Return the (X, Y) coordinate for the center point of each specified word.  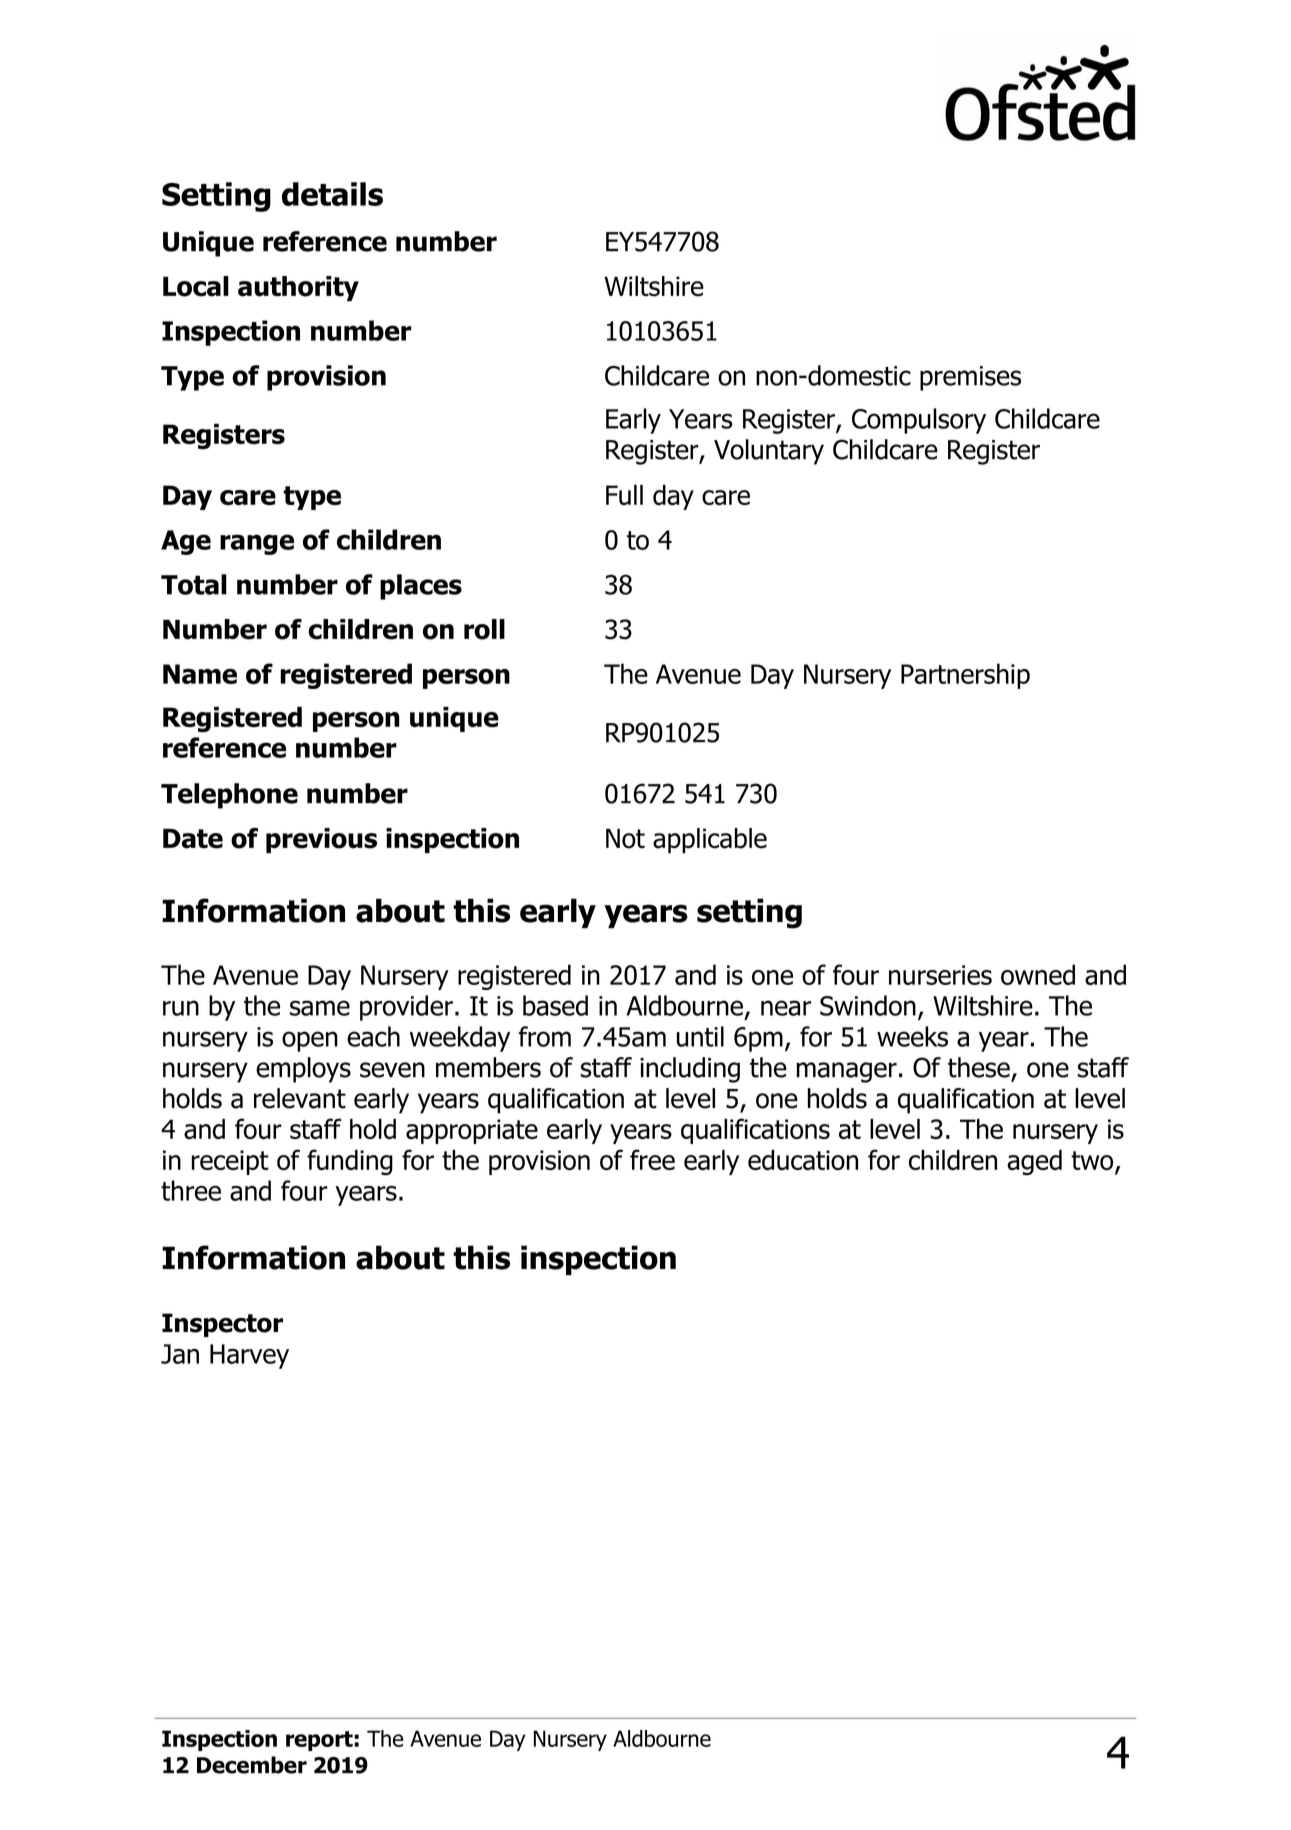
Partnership (965, 676)
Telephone (229, 796)
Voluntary (769, 452)
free (652, 1159)
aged (1034, 1162)
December (252, 1765)
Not (625, 838)
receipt (230, 1162)
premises (970, 378)
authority (298, 288)
